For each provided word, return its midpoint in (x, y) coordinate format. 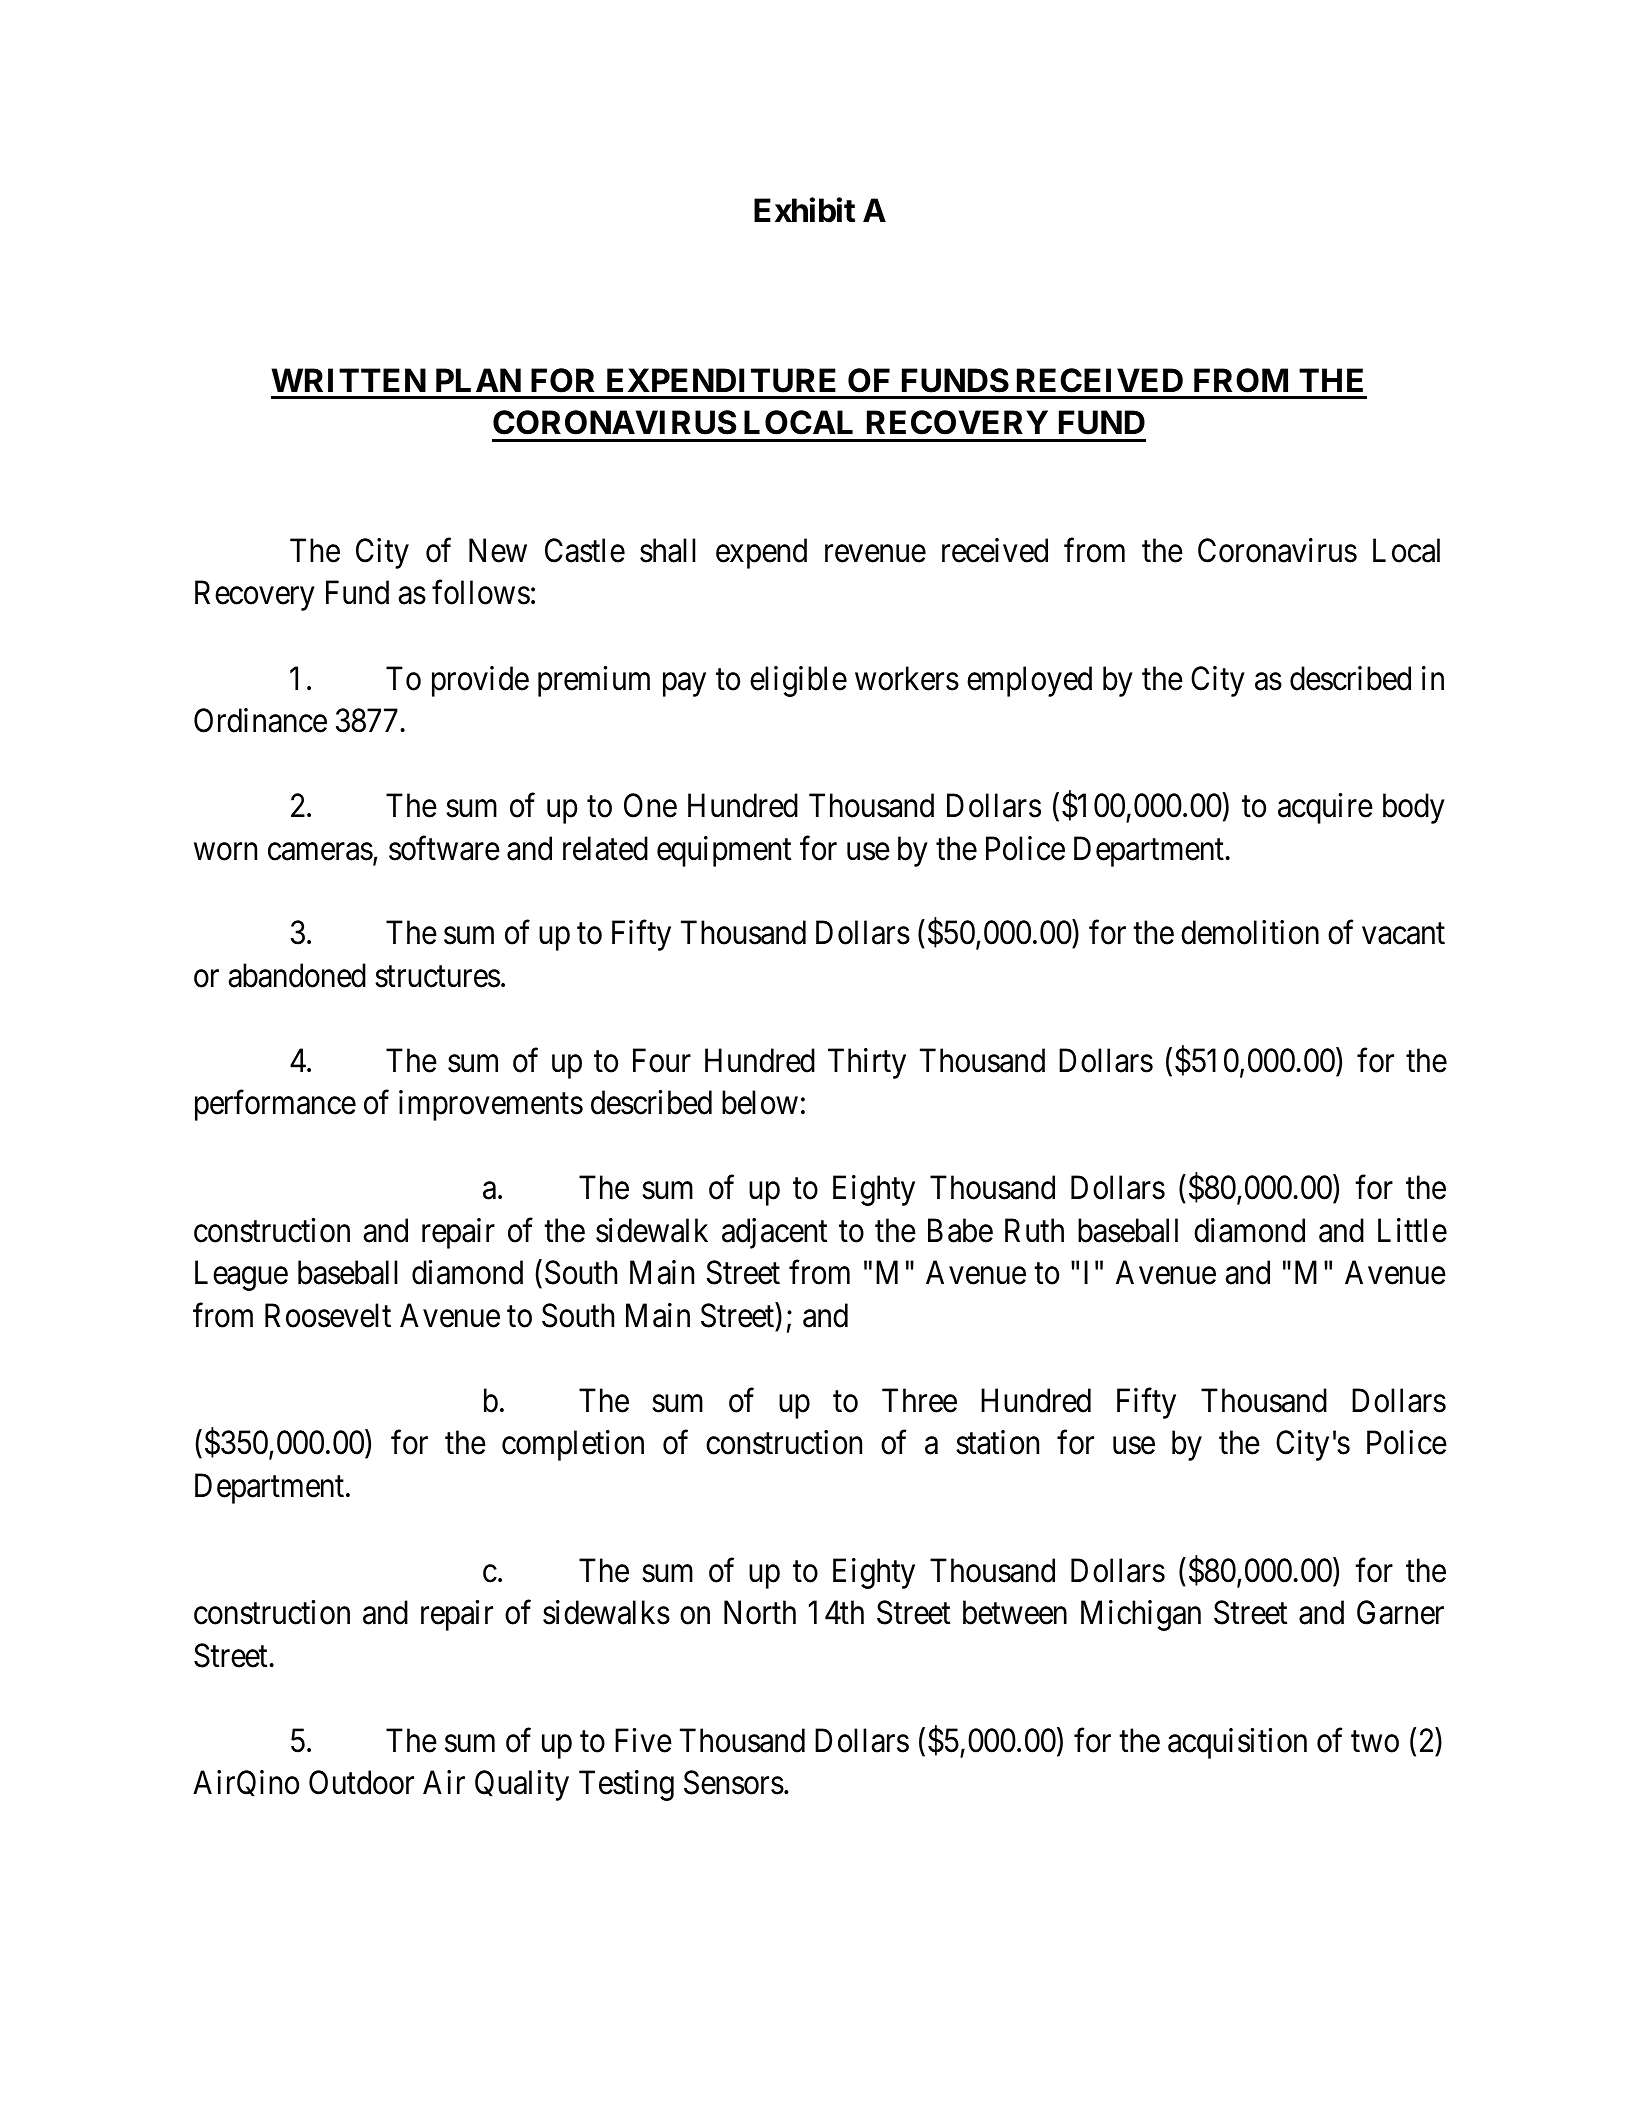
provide (480, 681)
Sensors (734, 1782)
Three (919, 1400)
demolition (1250, 932)
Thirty (867, 1063)
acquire (1325, 808)
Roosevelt (328, 1315)
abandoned (297, 975)
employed (1029, 681)
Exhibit (804, 210)
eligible (798, 681)
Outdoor (361, 1782)
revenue (875, 554)
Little (1412, 1230)
